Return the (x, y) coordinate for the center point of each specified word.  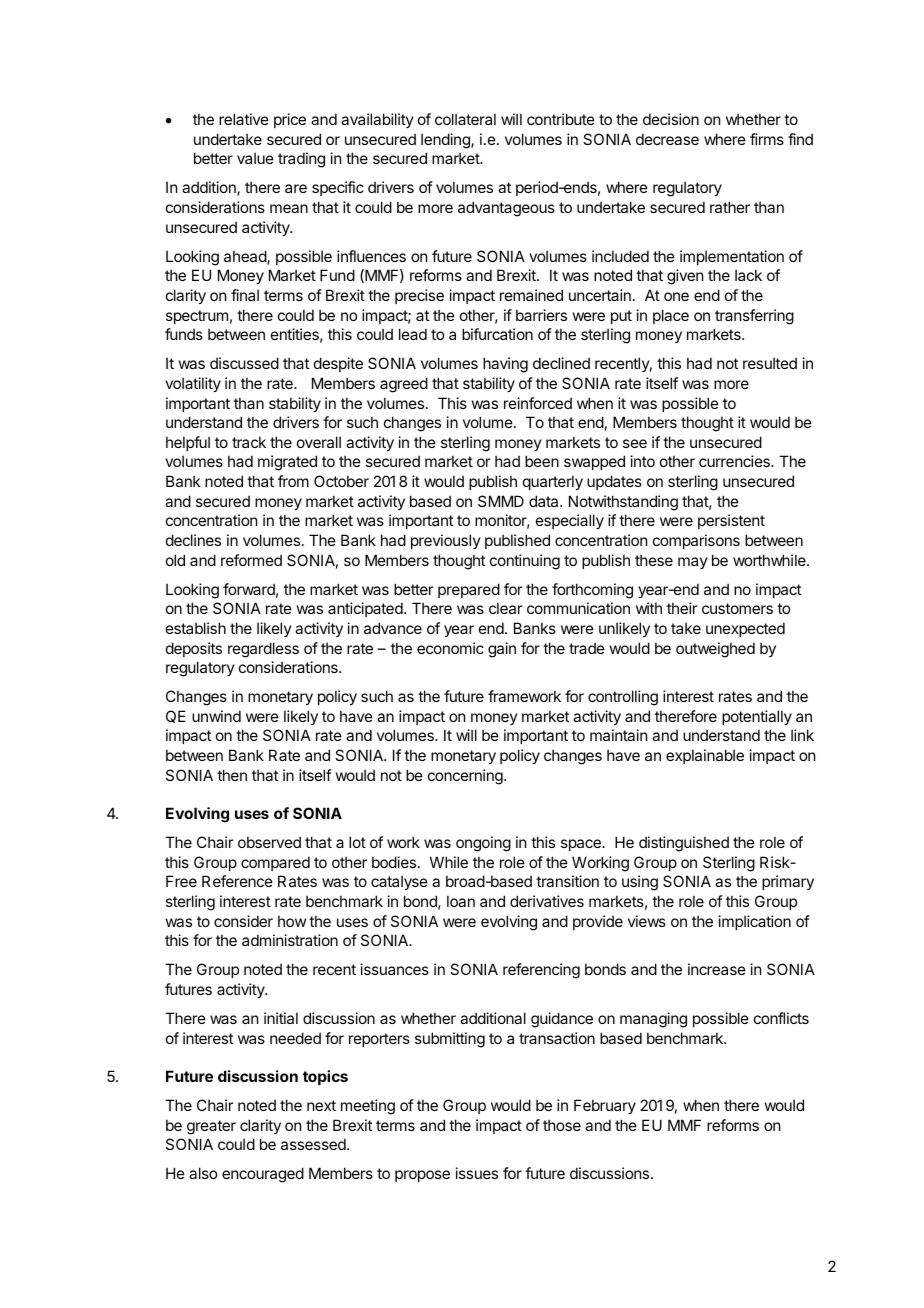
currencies (735, 461)
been (542, 461)
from (293, 481)
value (255, 158)
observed (269, 842)
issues (477, 1173)
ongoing (483, 844)
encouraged (263, 1175)
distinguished (684, 844)
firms (767, 139)
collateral (465, 119)
